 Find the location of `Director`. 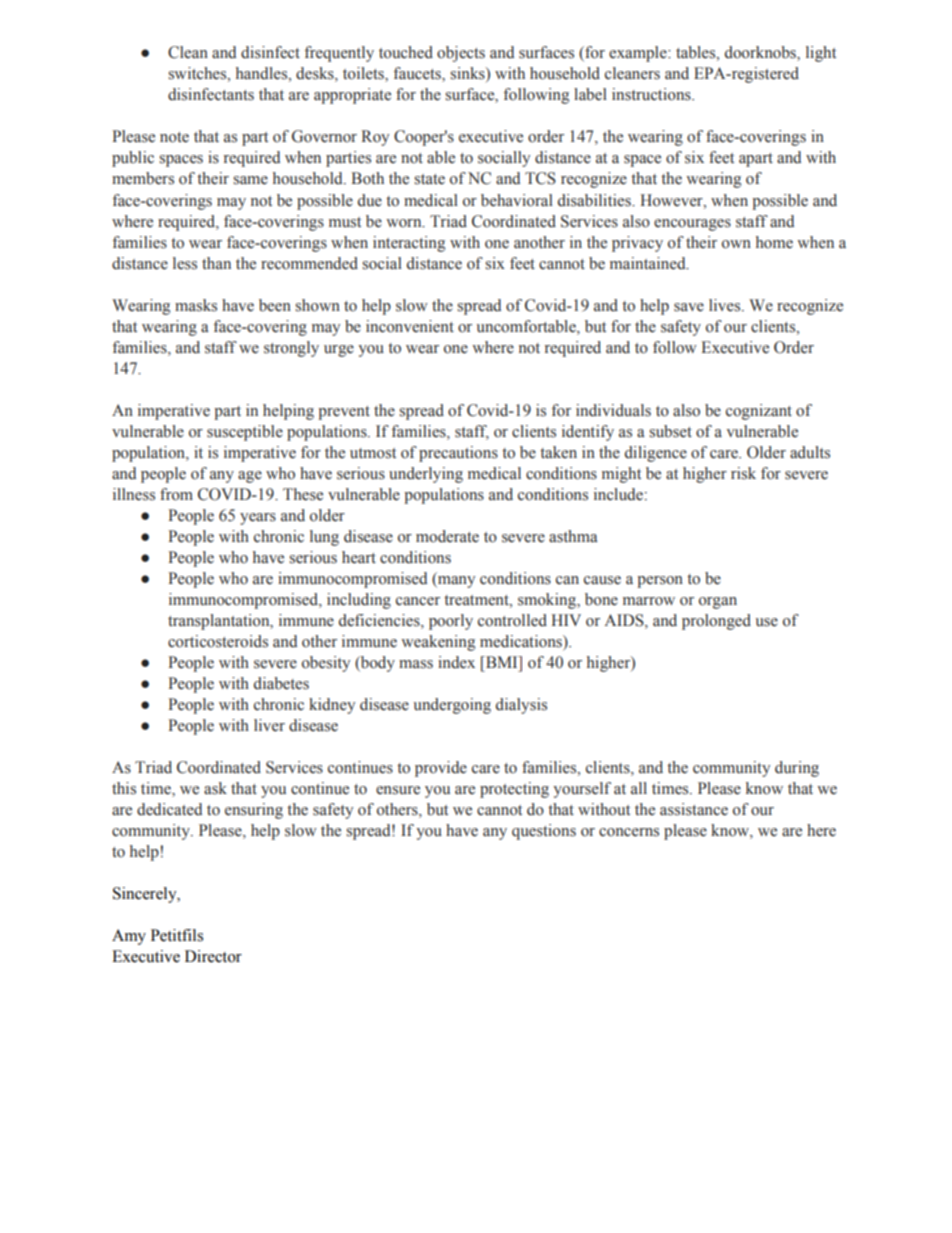

Director is located at coordinates (213, 956).
